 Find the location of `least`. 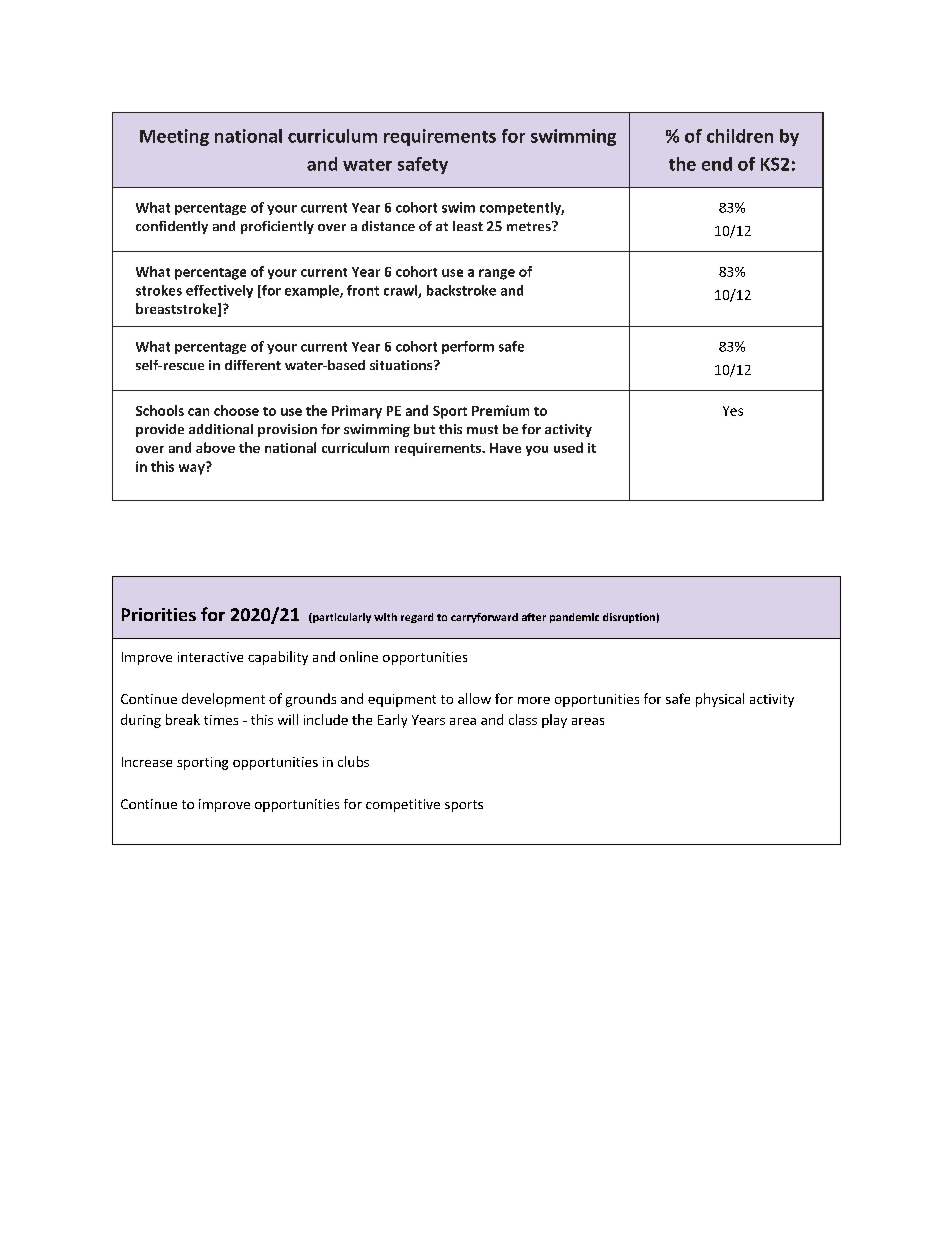

least is located at coordinates (468, 226).
